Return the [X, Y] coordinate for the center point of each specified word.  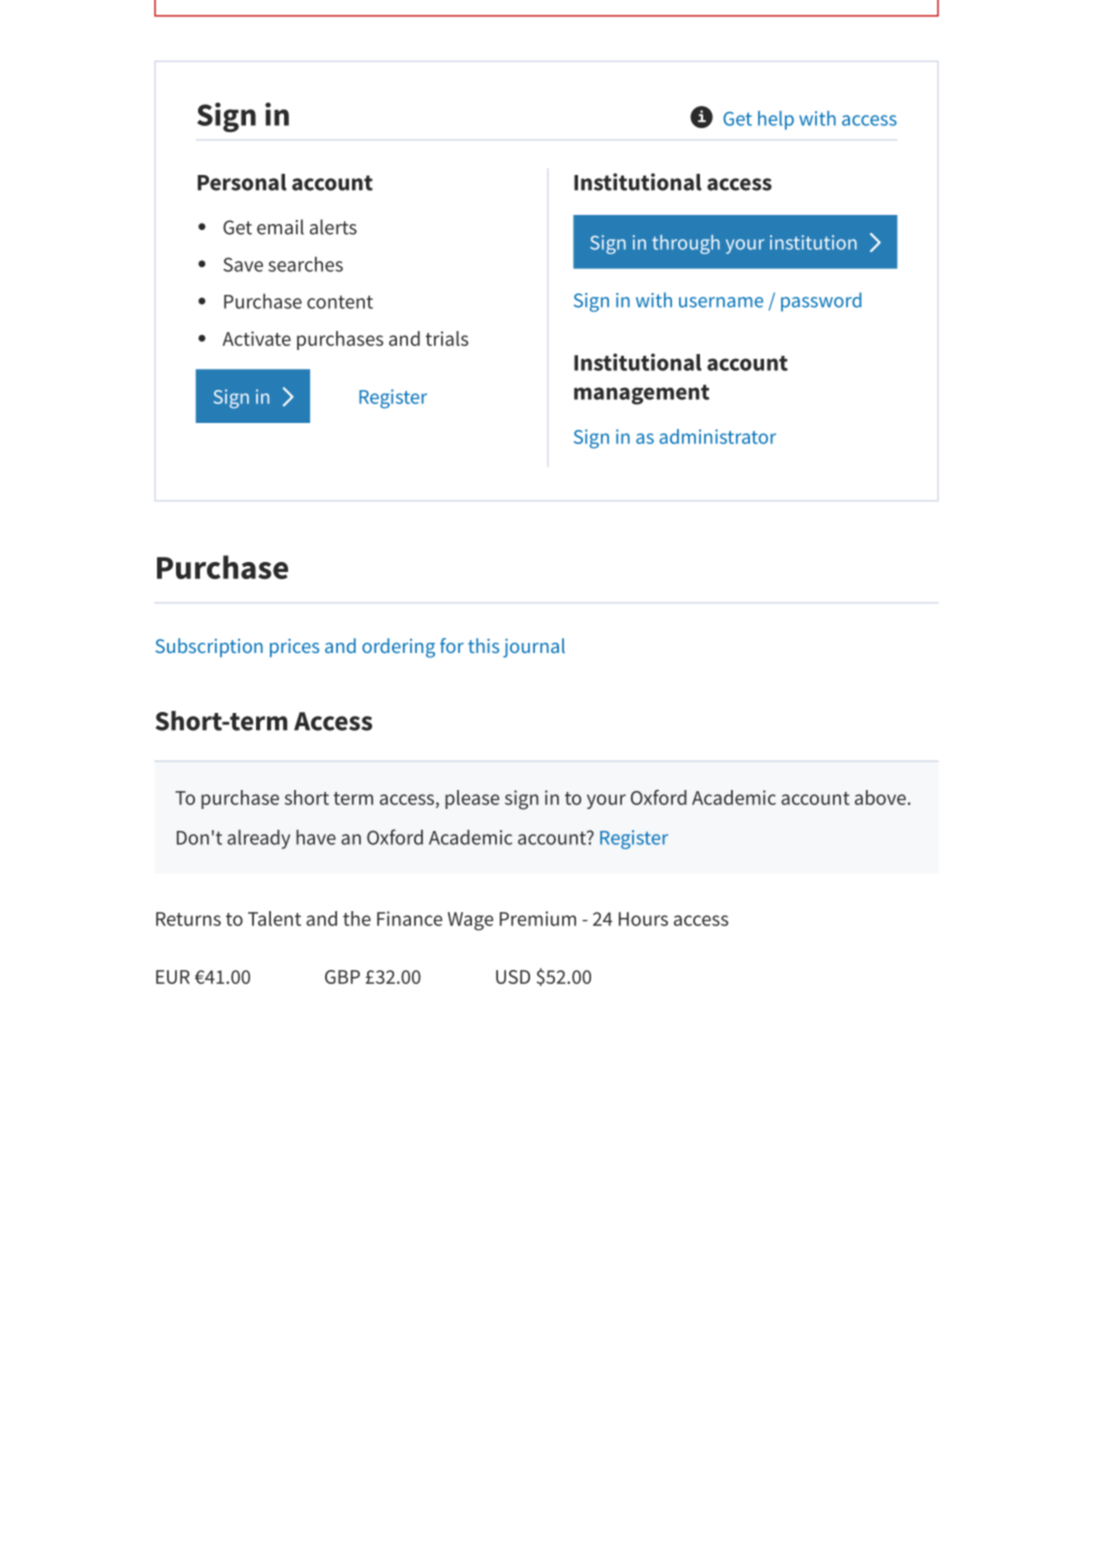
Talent [274, 918]
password [821, 302]
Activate [256, 338]
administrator [717, 436]
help [776, 120]
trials [446, 338]
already [258, 839]
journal [534, 648]
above [880, 797]
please [472, 799]
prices [294, 648]
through [686, 244]
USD [513, 977]
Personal [242, 182]
